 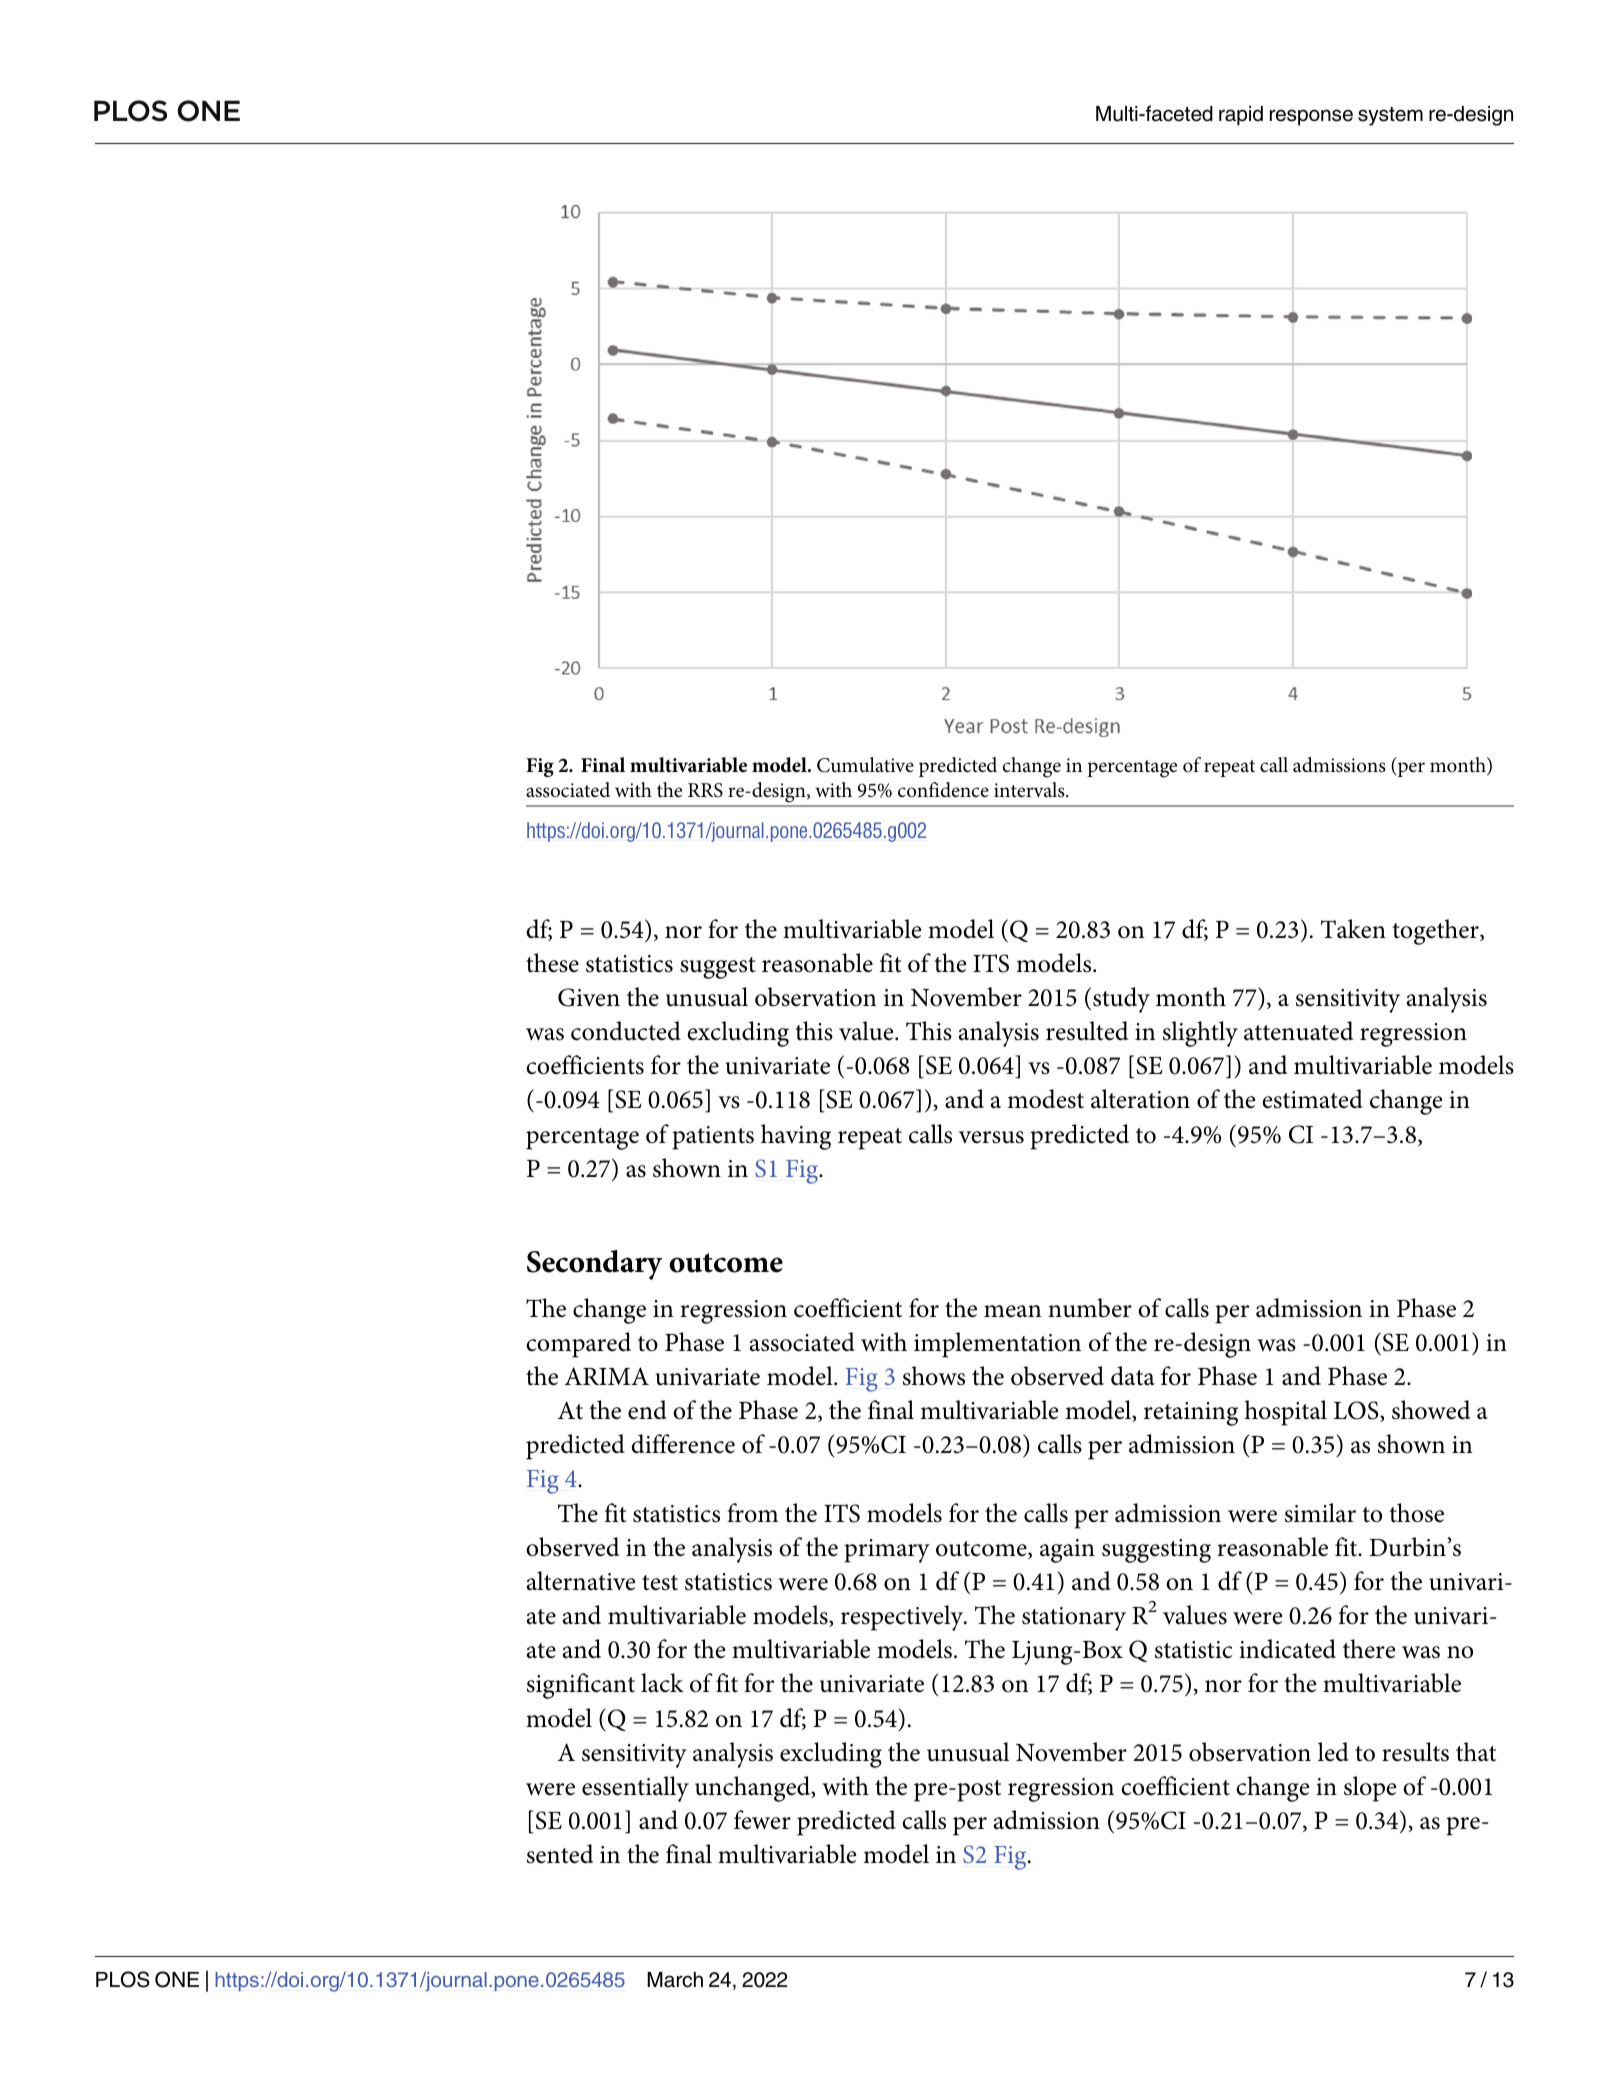 What do you see at coordinates (626, 1031) in the page?
I see `conducted` at bounding box center [626, 1031].
